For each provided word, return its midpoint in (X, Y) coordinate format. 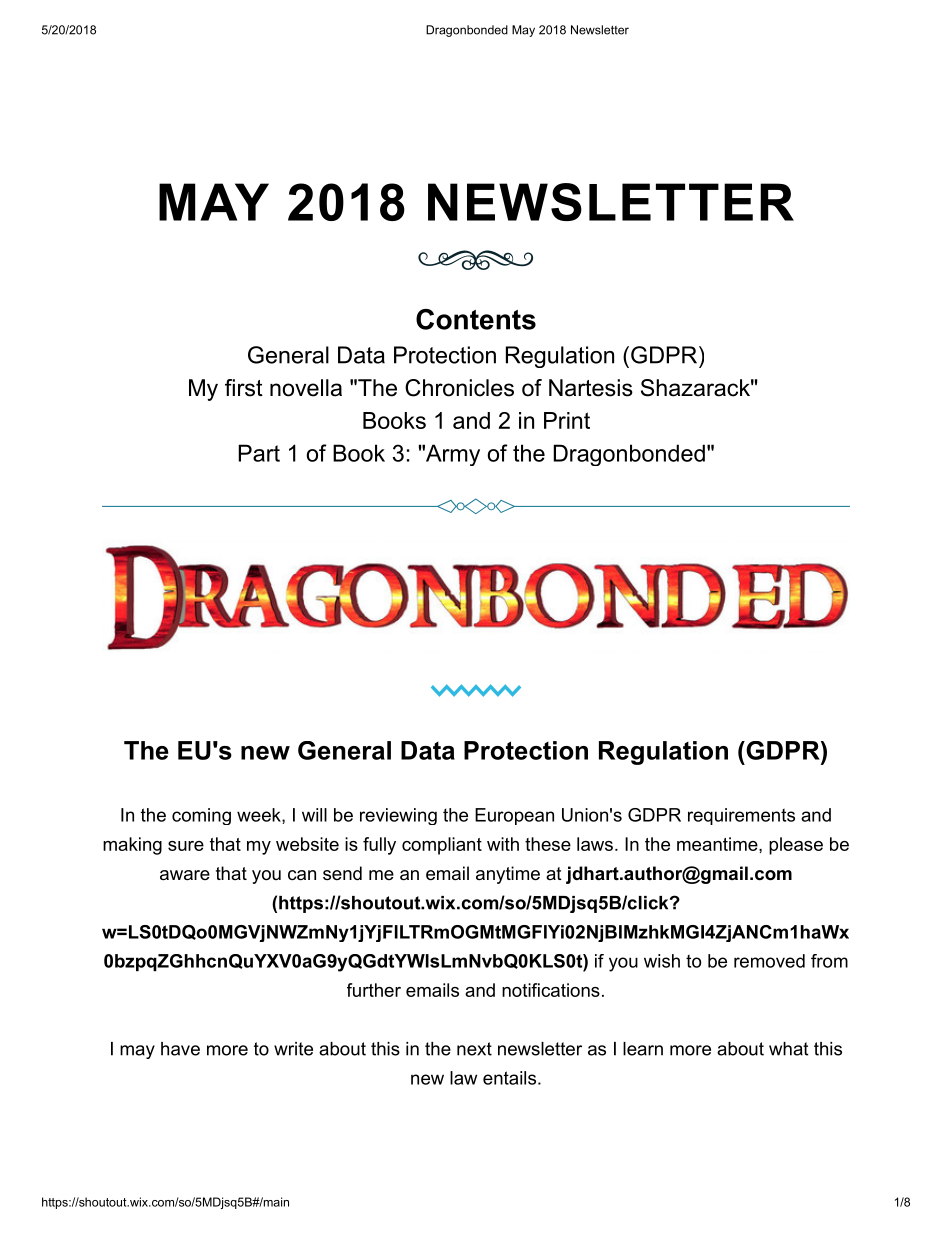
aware (185, 875)
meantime (717, 844)
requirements (741, 816)
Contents (476, 319)
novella (306, 388)
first (244, 388)
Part (259, 453)
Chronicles (459, 388)
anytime (508, 875)
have (180, 1049)
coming (201, 816)
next (474, 1049)
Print (567, 420)
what (789, 1049)
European (514, 816)
